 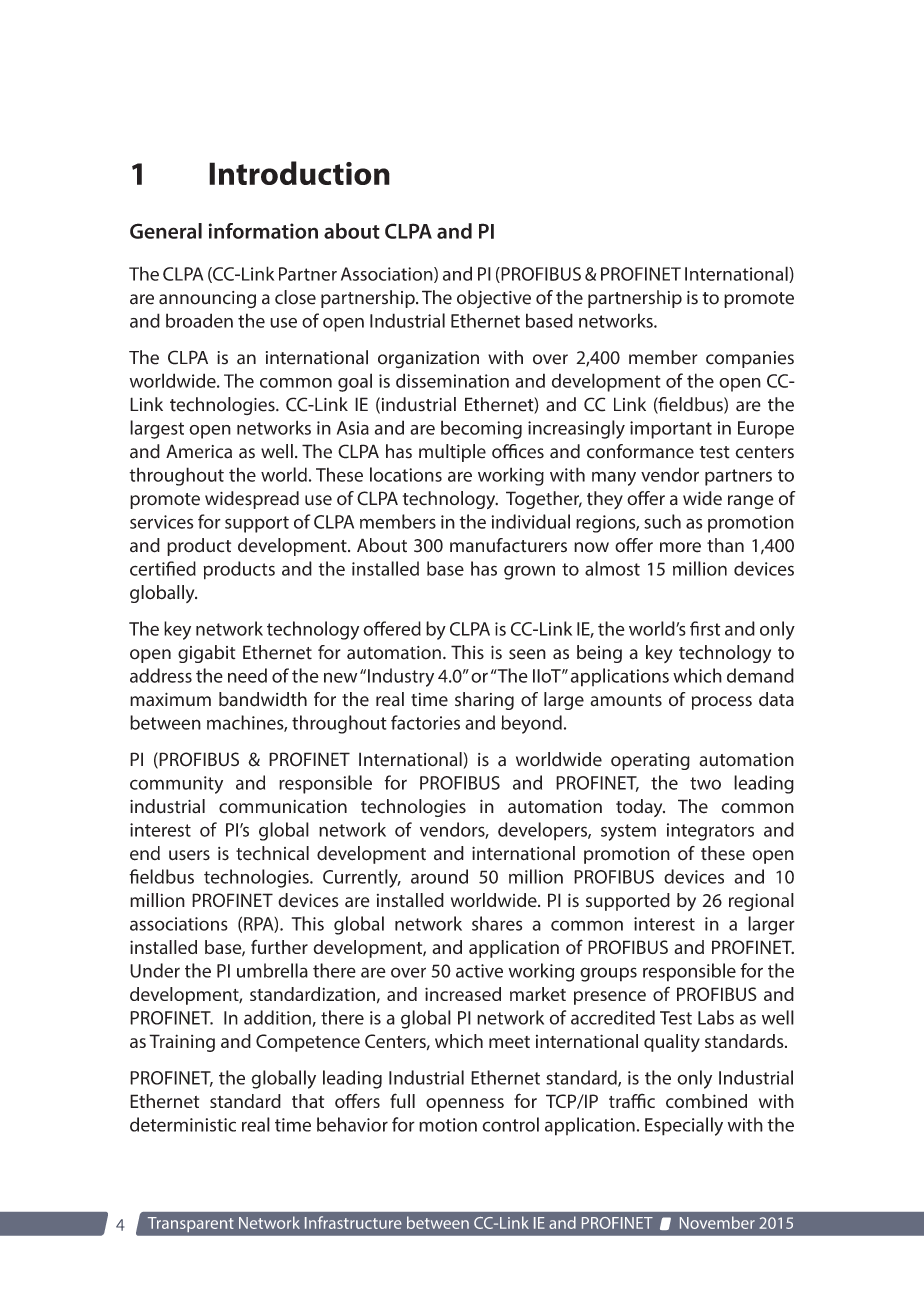 What do you see at coordinates (439, 876) in the screenshot?
I see `around` at bounding box center [439, 876].
